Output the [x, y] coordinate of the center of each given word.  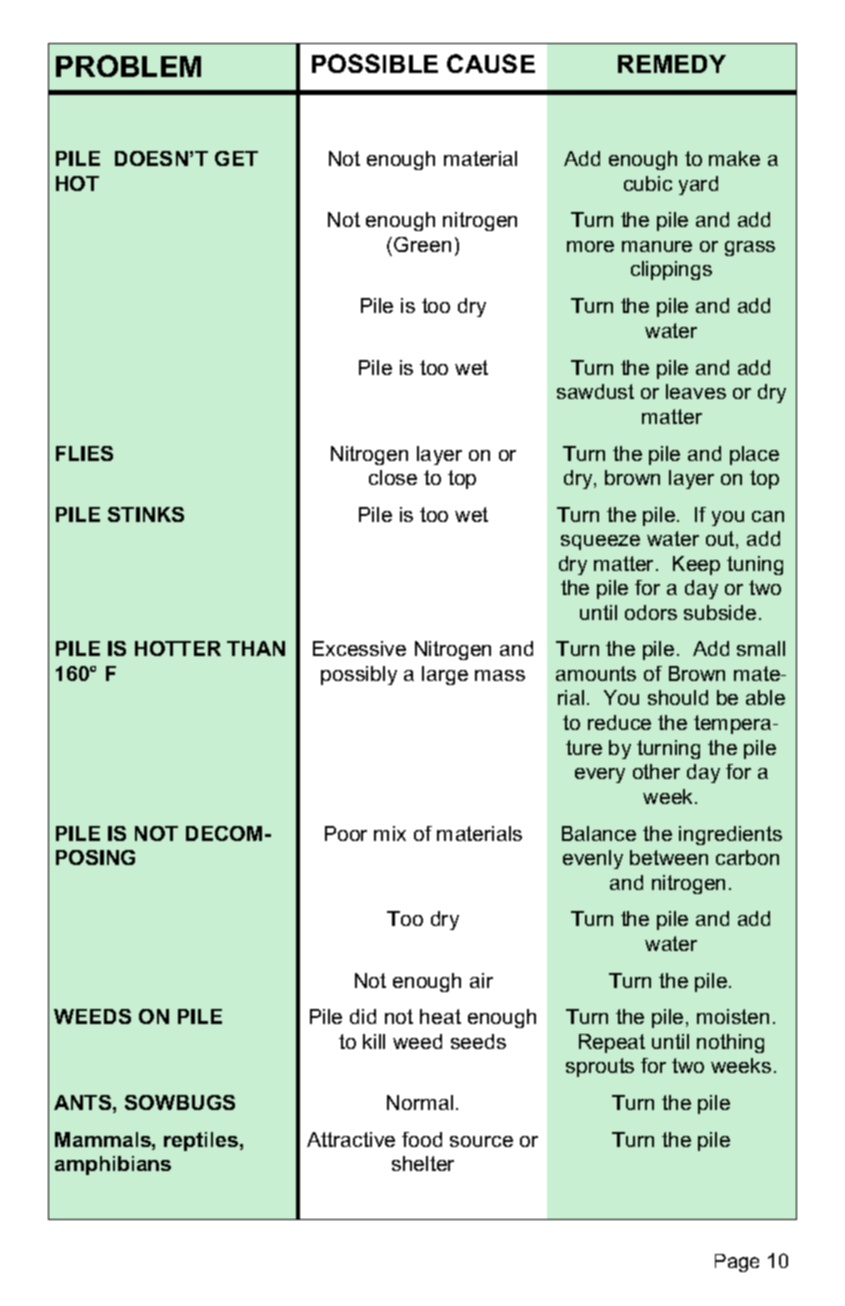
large [445, 675]
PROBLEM [128, 66]
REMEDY [672, 64]
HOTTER [178, 648]
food [422, 1139]
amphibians [113, 1165]
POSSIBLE [375, 63]
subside [720, 612]
